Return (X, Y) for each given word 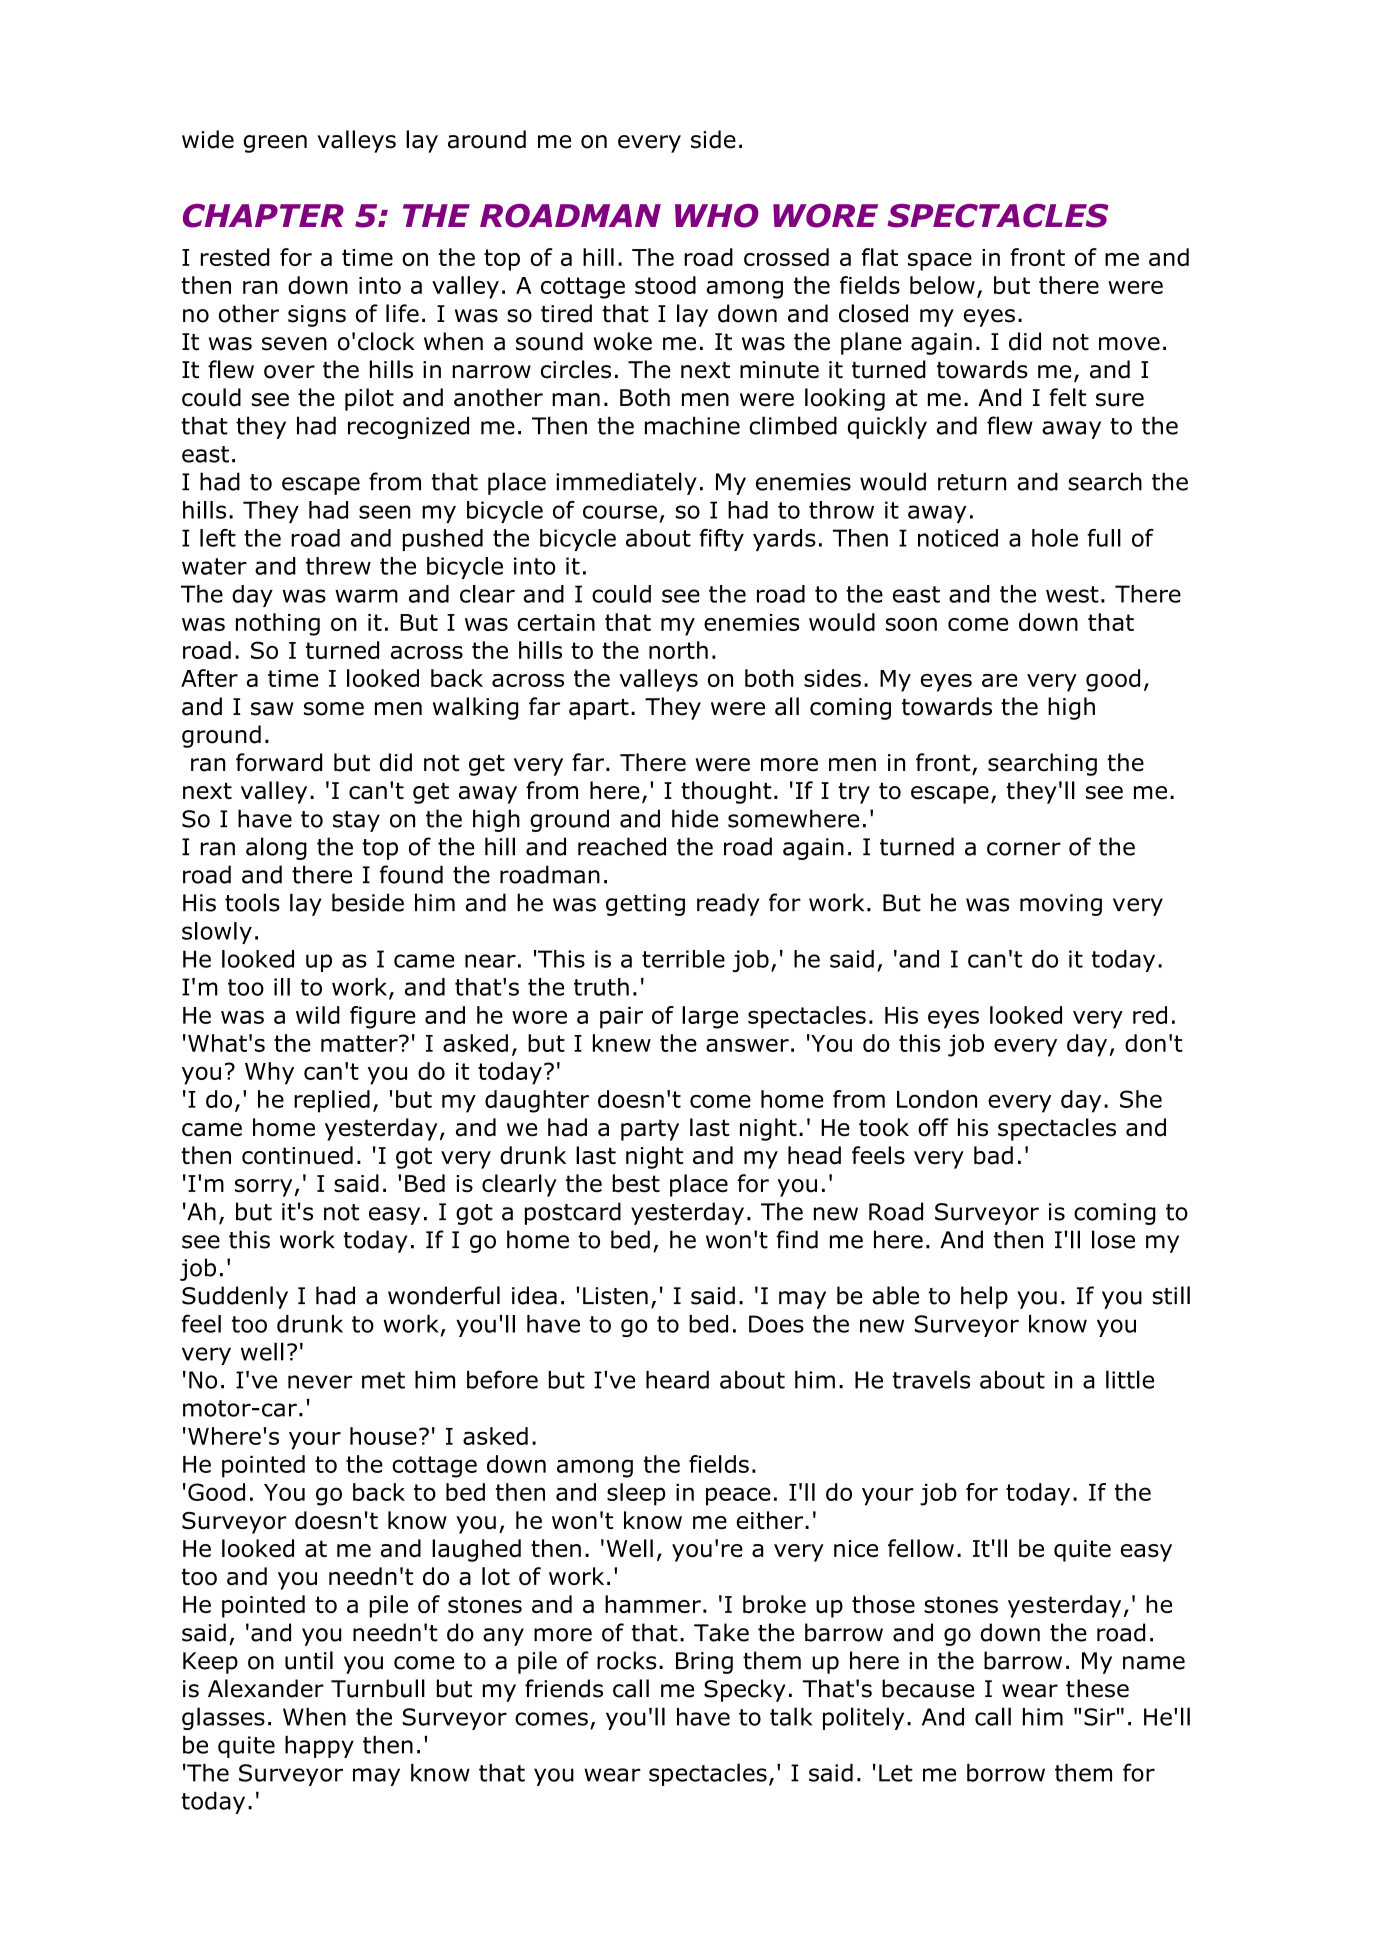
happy (319, 1747)
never (320, 1382)
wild (318, 1015)
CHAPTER (263, 216)
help (984, 1297)
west (1072, 594)
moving (1061, 905)
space (940, 262)
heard (677, 1380)
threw (338, 566)
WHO (717, 216)
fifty (721, 540)
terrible (683, 959)
